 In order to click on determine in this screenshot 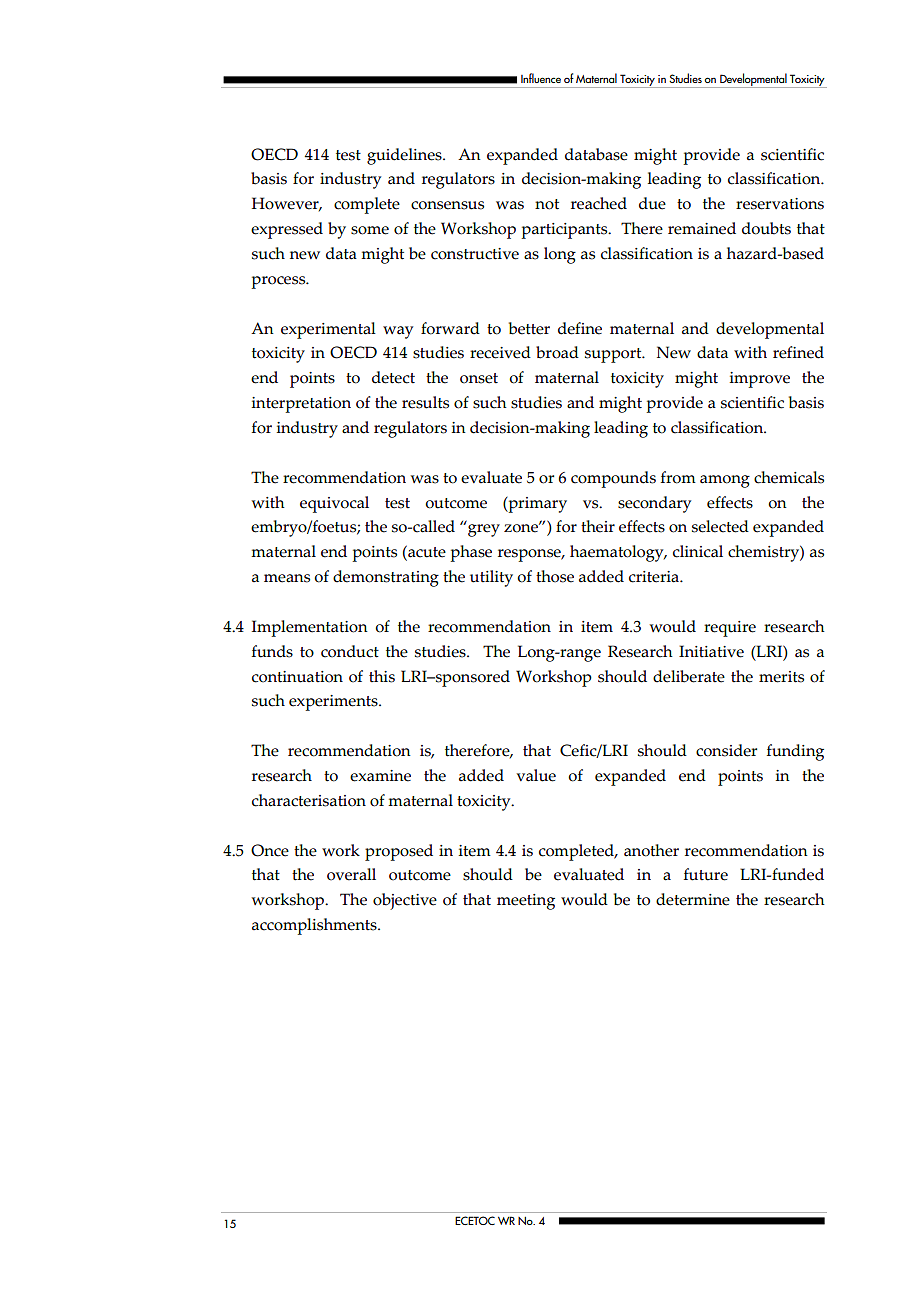, I will do `click(693, 899)`.
